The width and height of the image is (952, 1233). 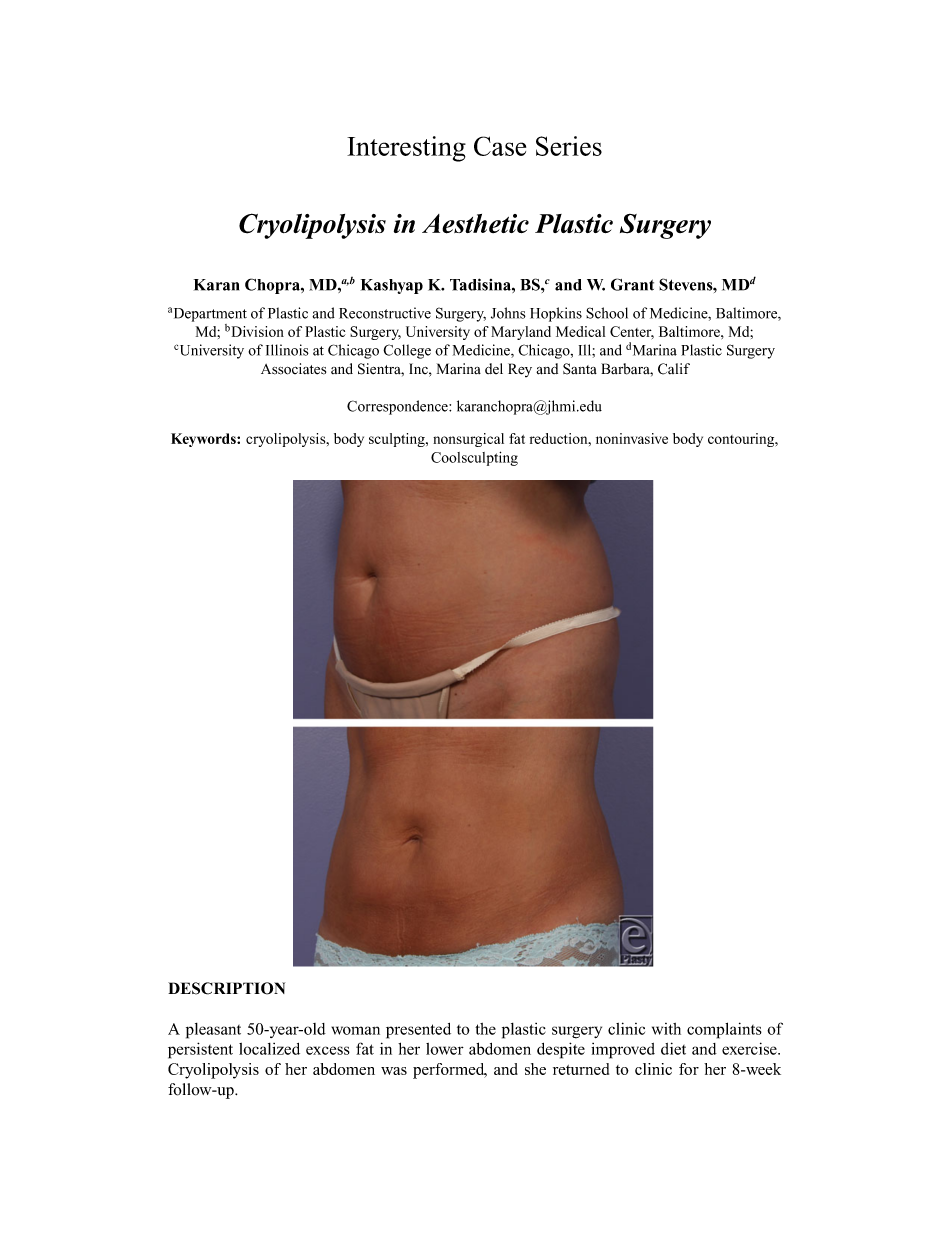 I want to click on DESCRIPTION, so click(x=226, y=988).
